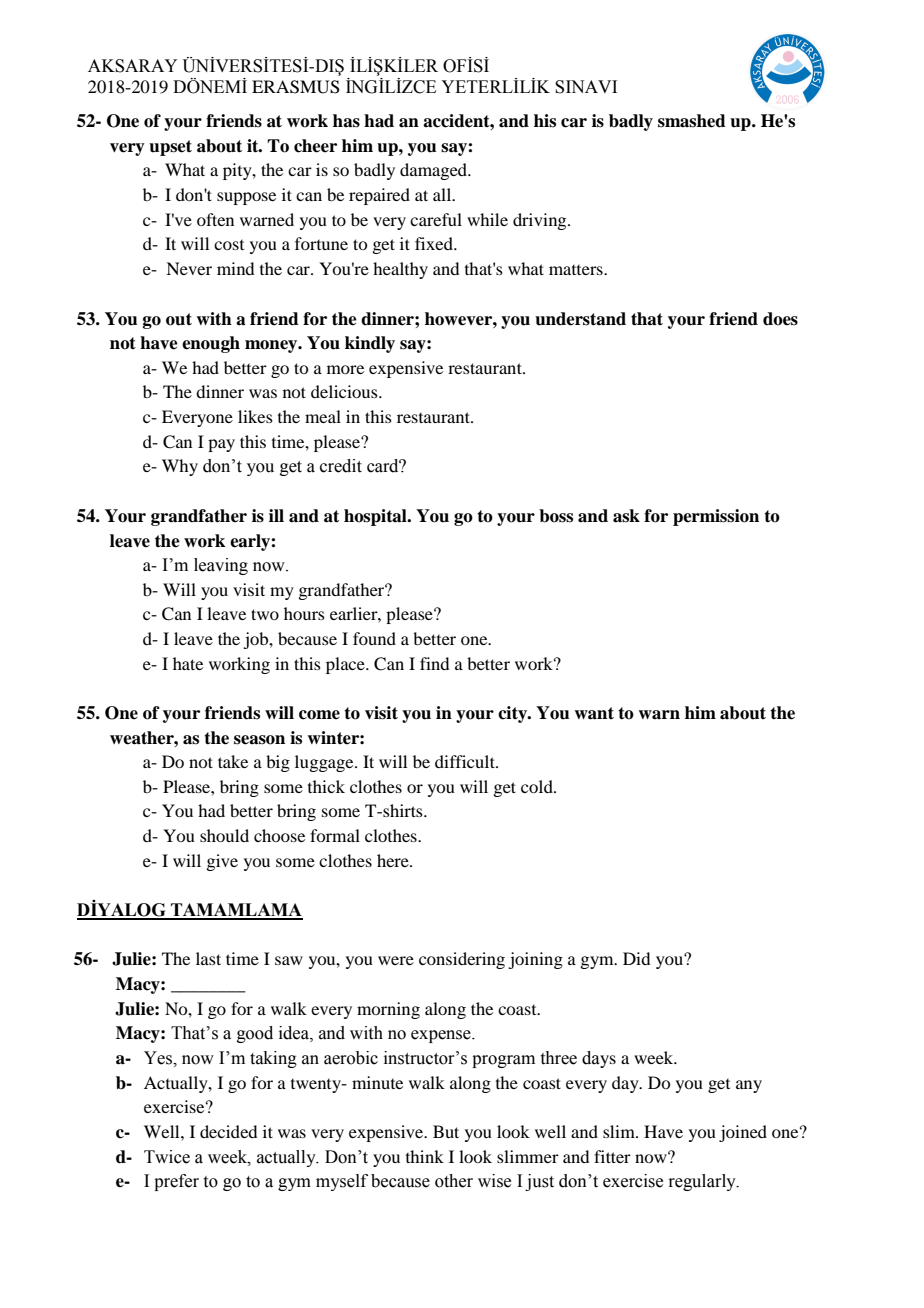  What do you see at coordinates (556, 516) in the screenshot?
I see `boss` at bounding box center [556, 516].
